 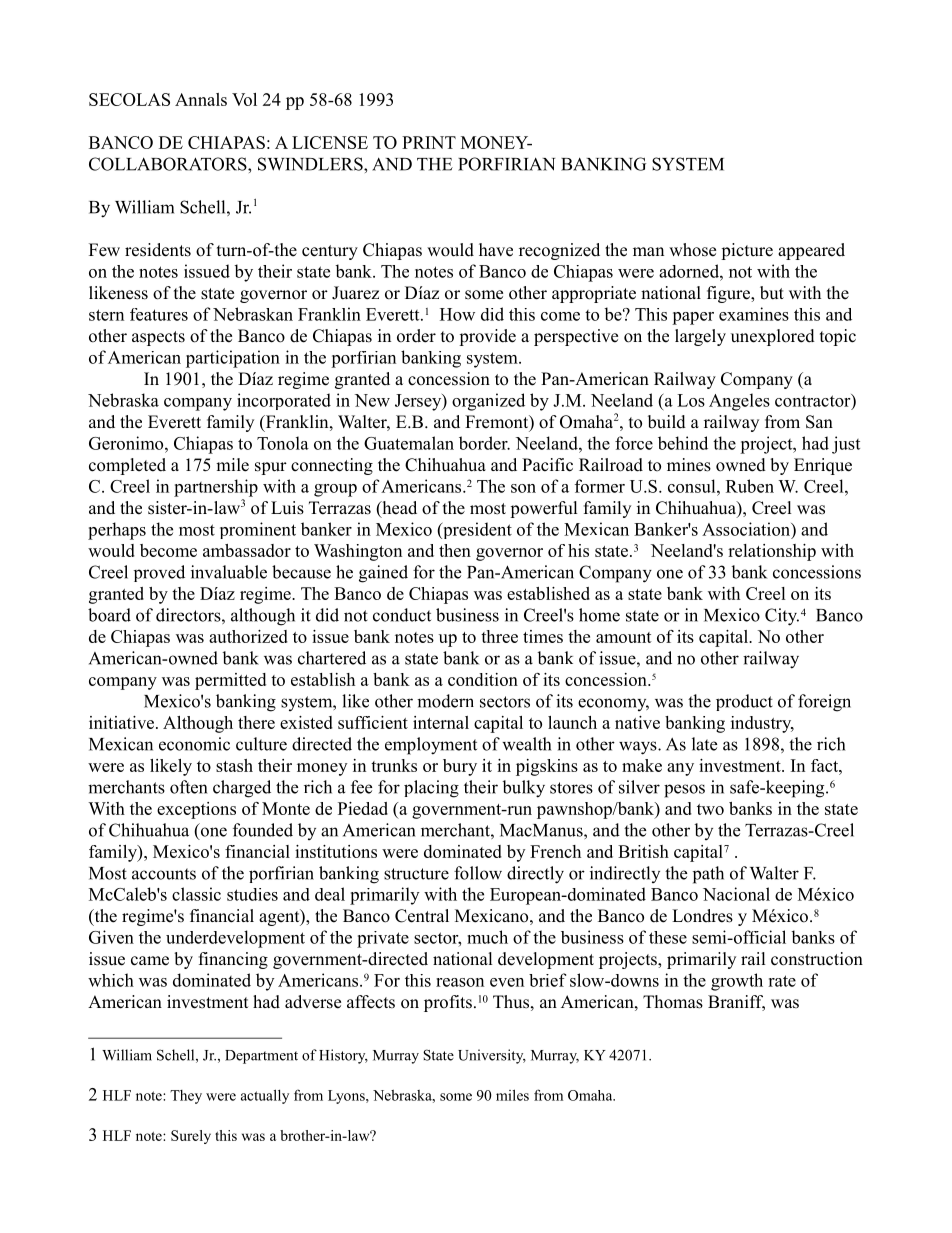 What do you see at coordinates (194, 744) in the screenshot?
I see `economic` at bounding box center [194, 744].
